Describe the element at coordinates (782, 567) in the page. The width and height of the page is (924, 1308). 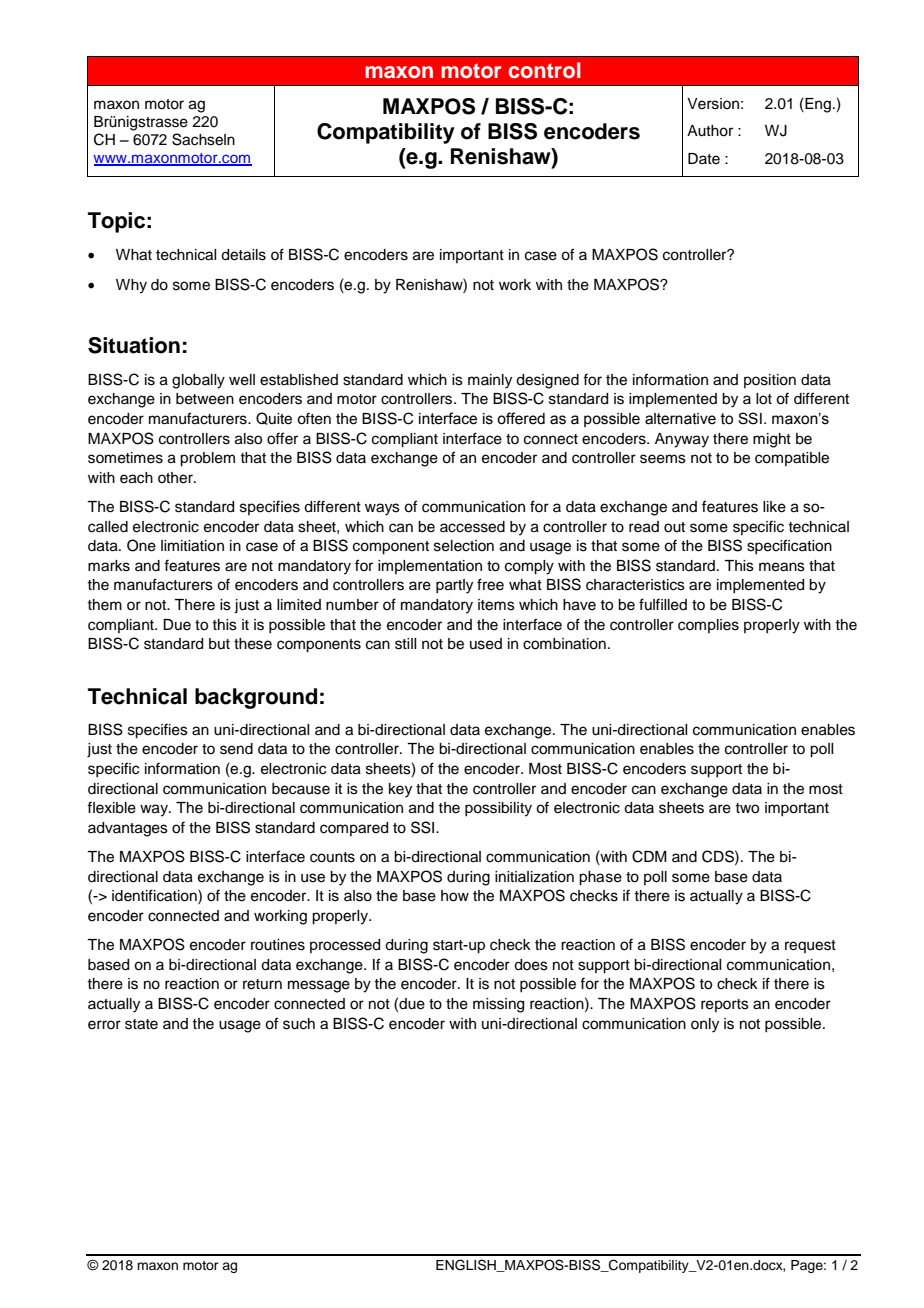
I see `means` at that location.
